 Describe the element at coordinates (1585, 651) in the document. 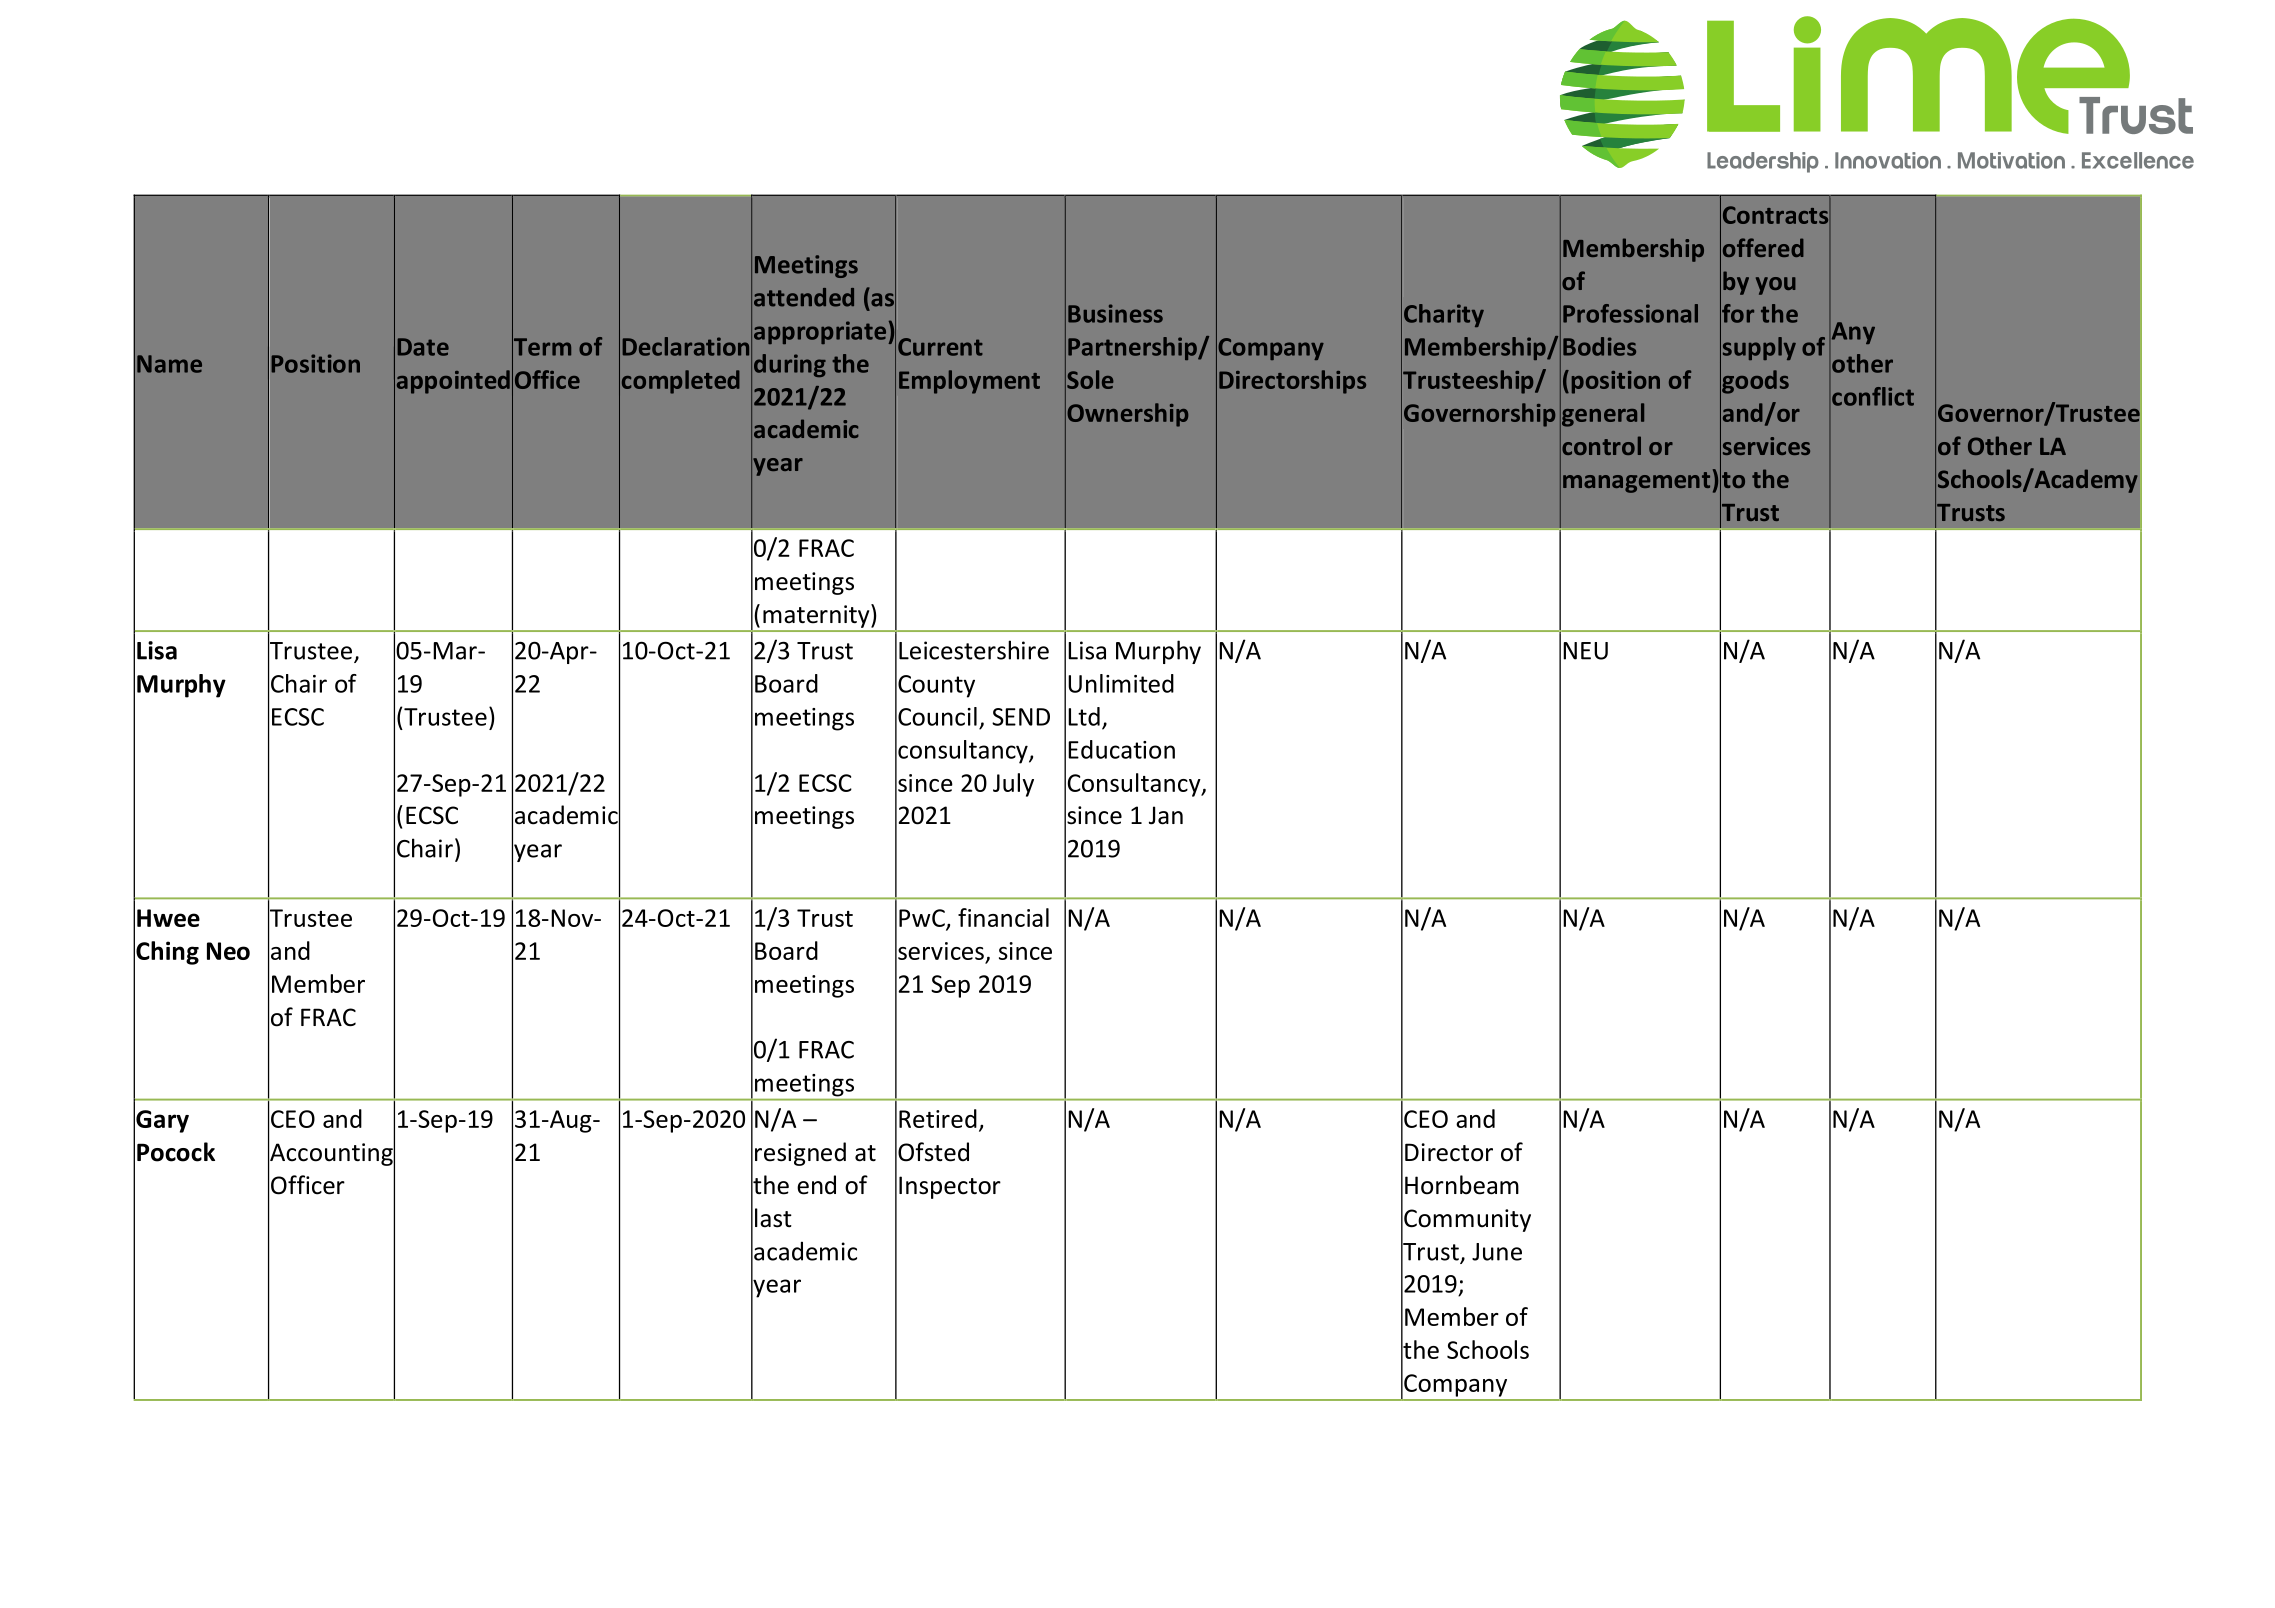

I see `NEU` at that location.
